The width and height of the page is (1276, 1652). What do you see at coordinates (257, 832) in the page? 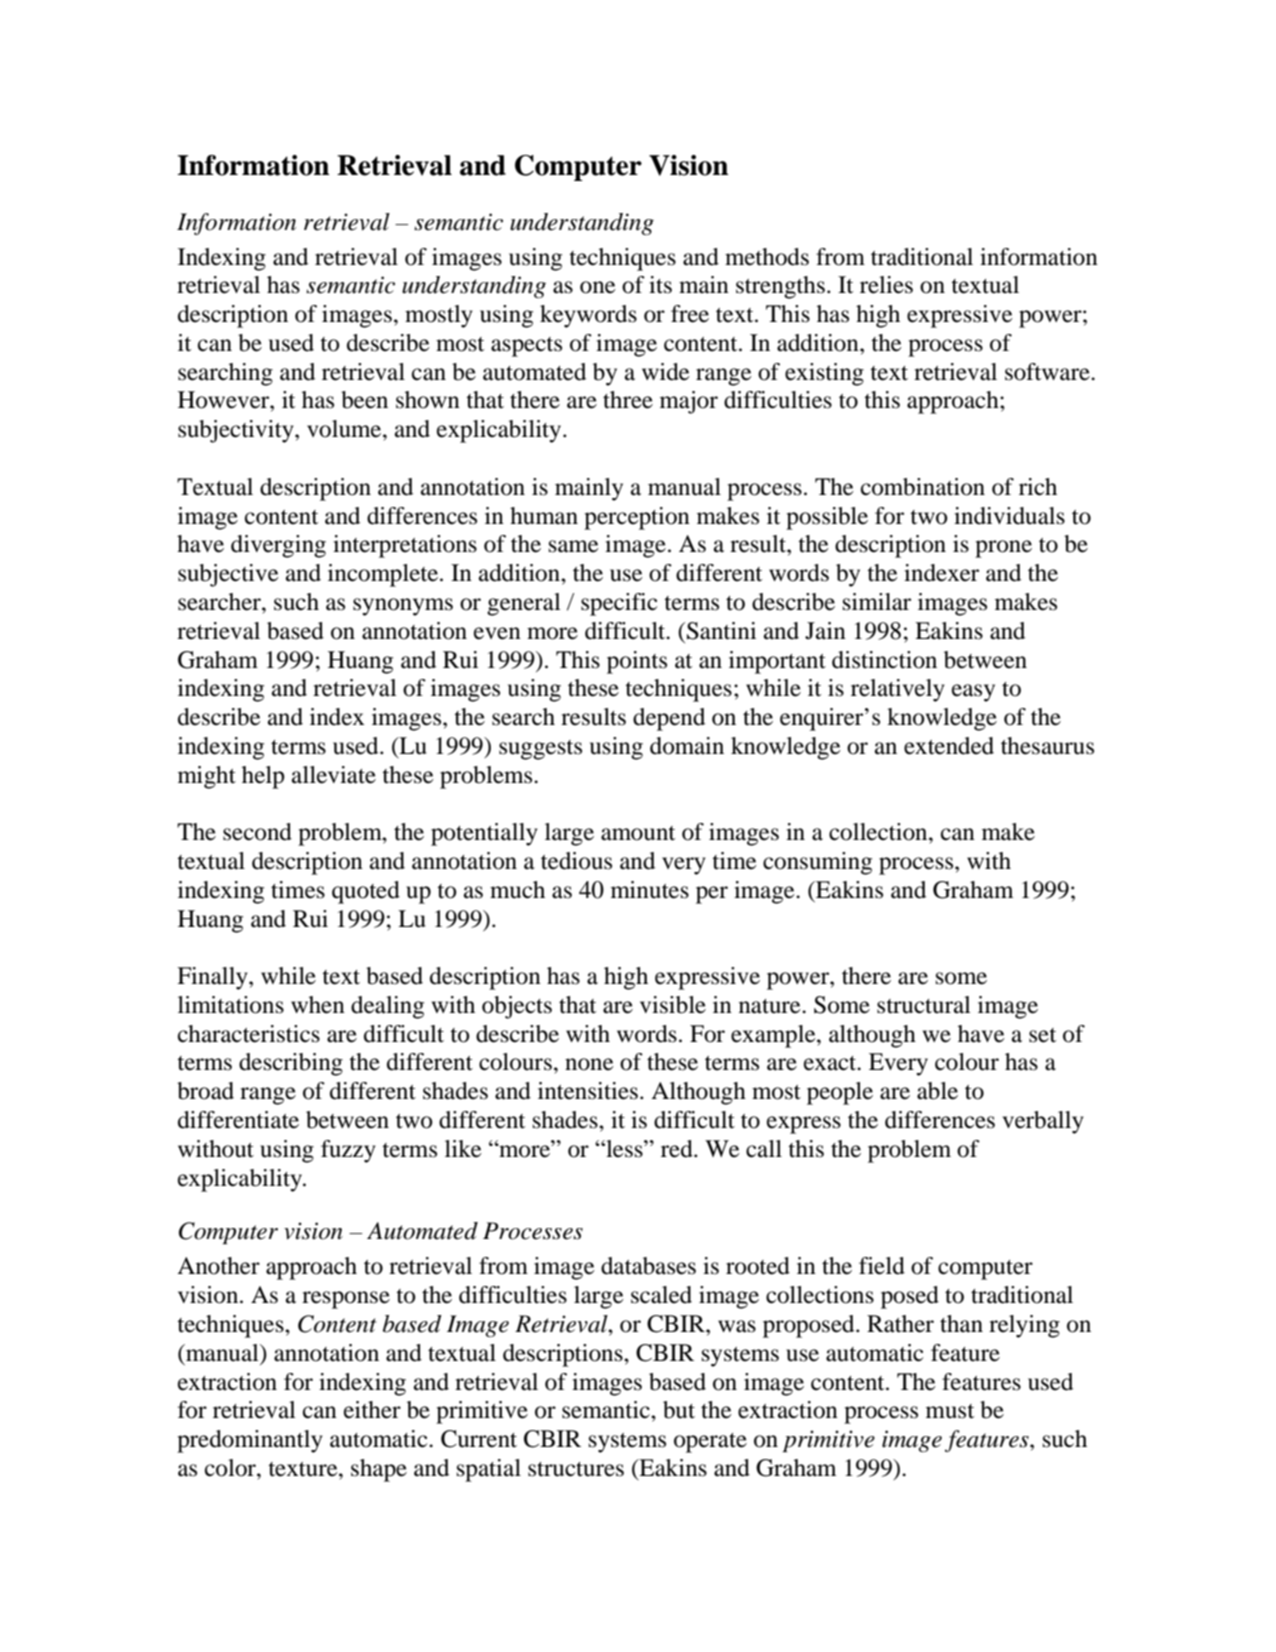
I see `second` at bounding box center [257, 832].
